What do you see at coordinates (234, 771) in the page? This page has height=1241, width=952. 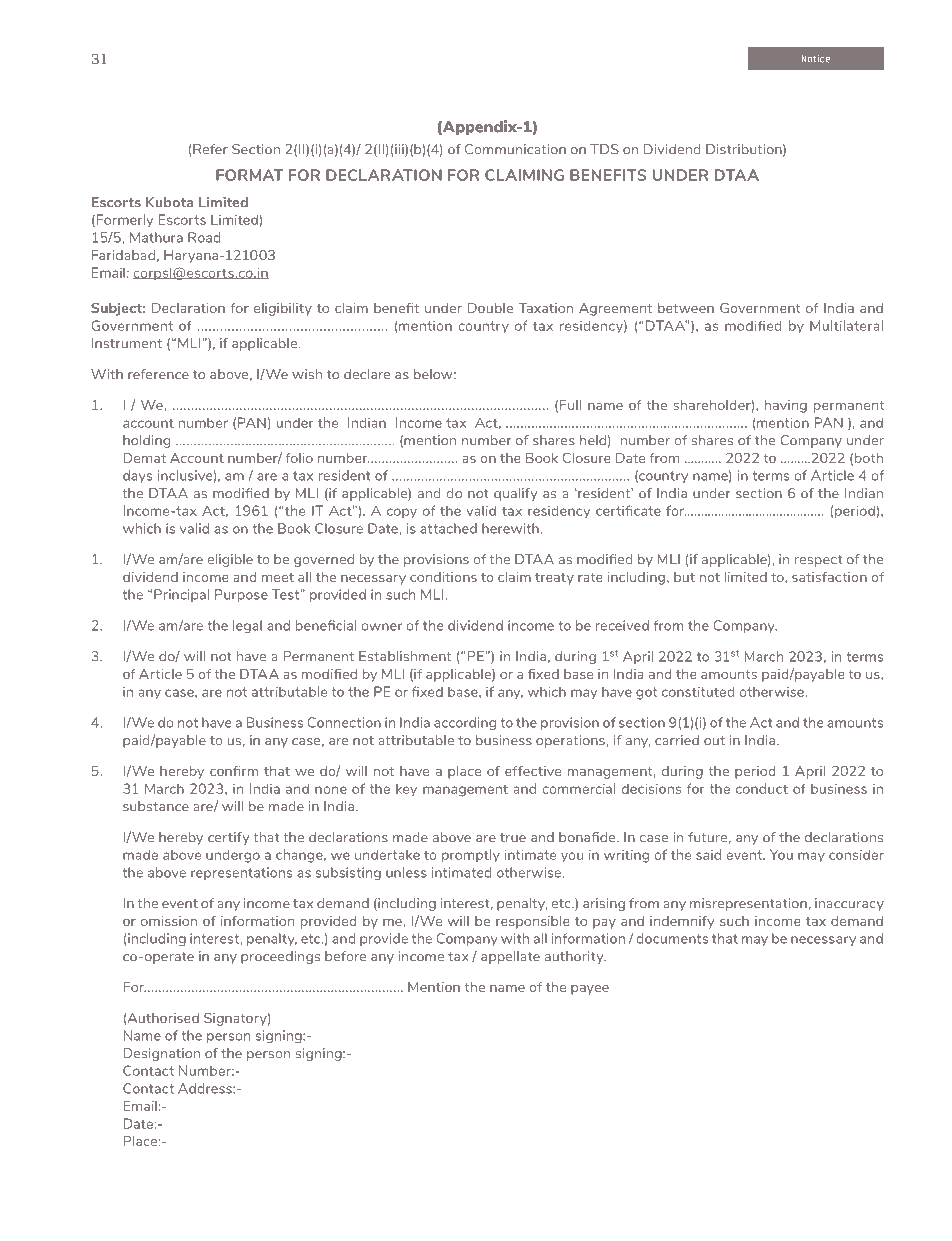 I see `confirm` at bounding box center [234, 771].
